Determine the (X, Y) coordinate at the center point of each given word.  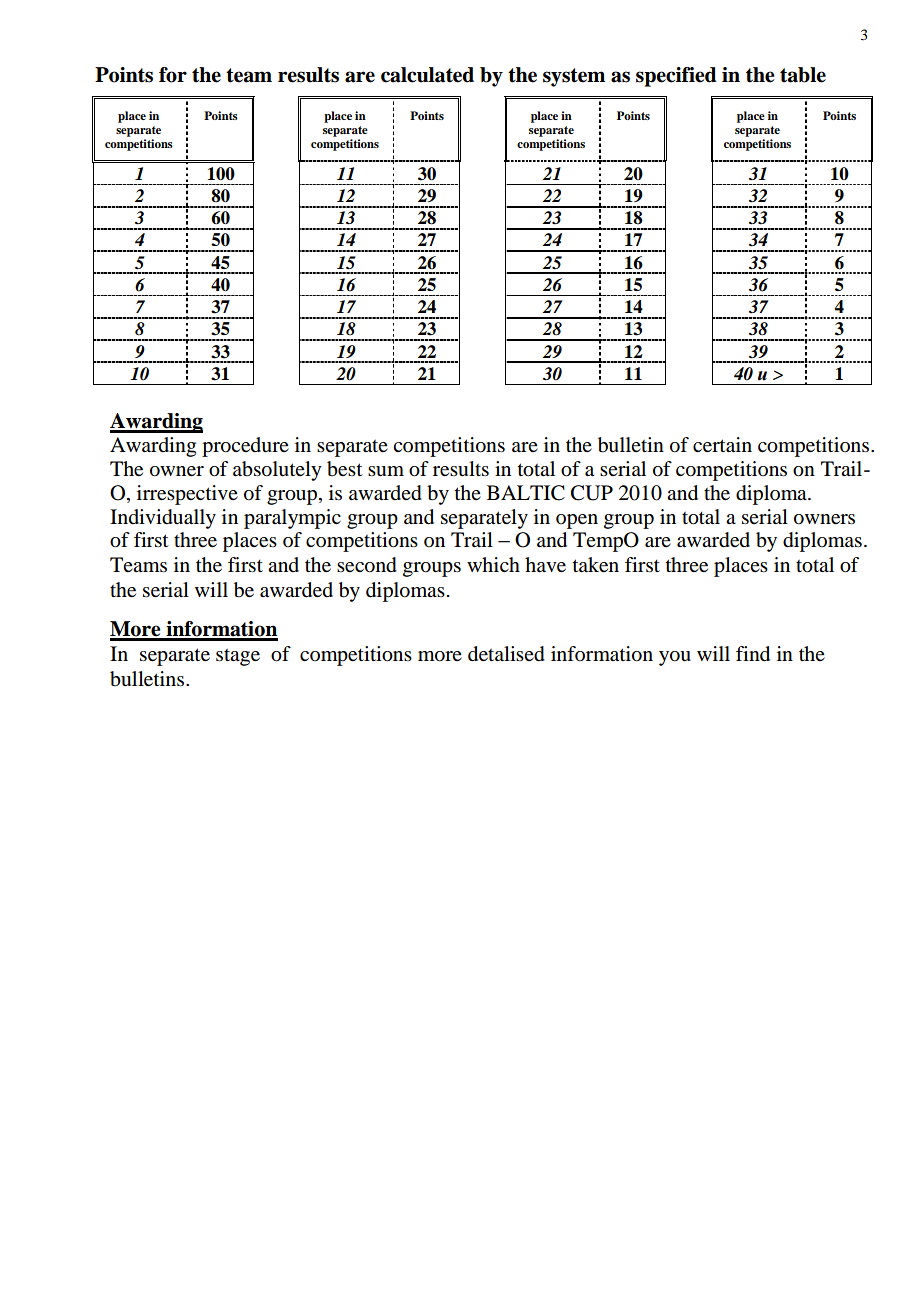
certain (722, 445)
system (574, 77)
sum (386, 471)
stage (238, 657)
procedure (245, 447)
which (493, 564)
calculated (427, 75)
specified (676, 77)
